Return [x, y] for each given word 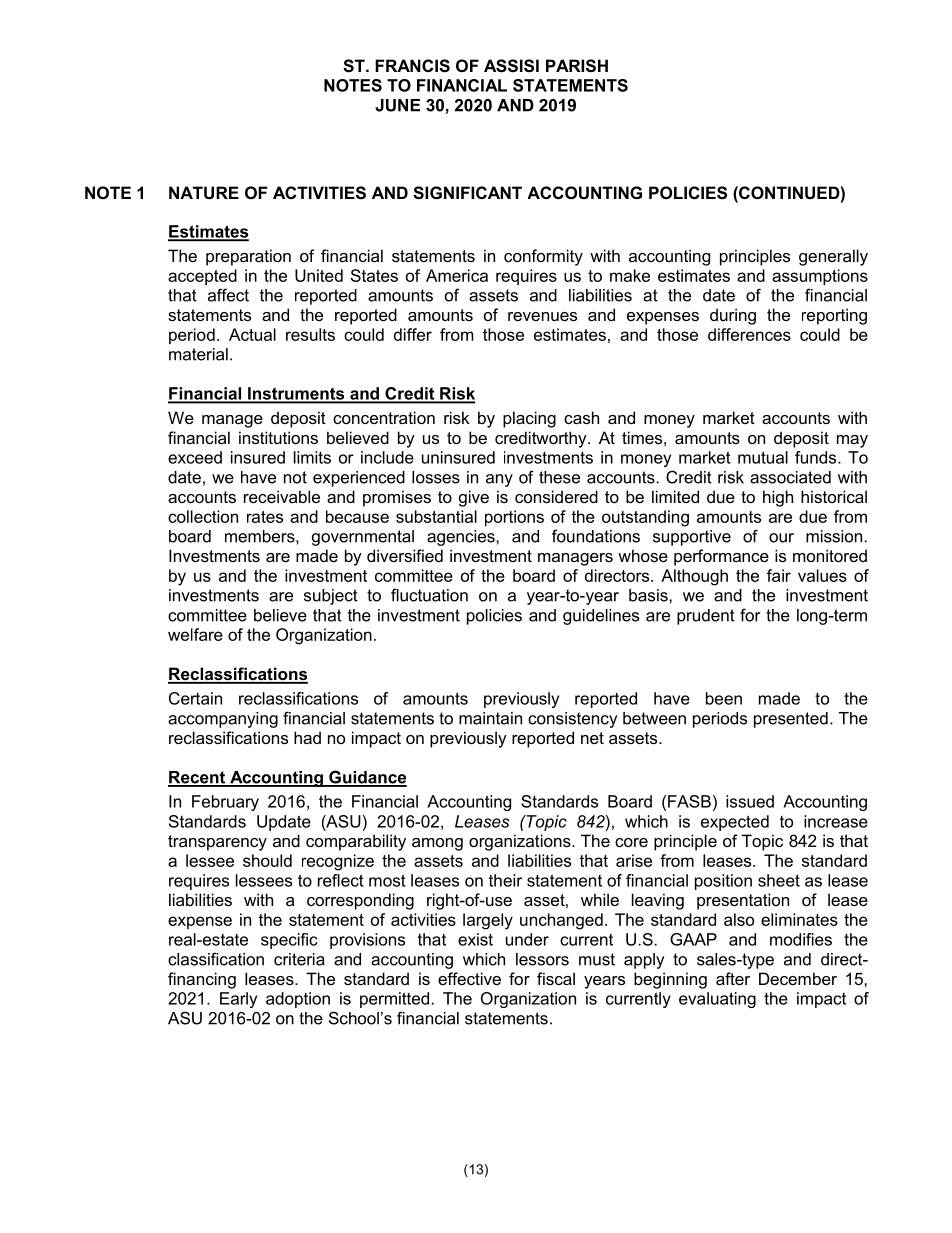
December [798, 978]
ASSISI [511, 66]
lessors [542, 959]
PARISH [577, 66]
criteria [299, 959]
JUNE [397, 105]
